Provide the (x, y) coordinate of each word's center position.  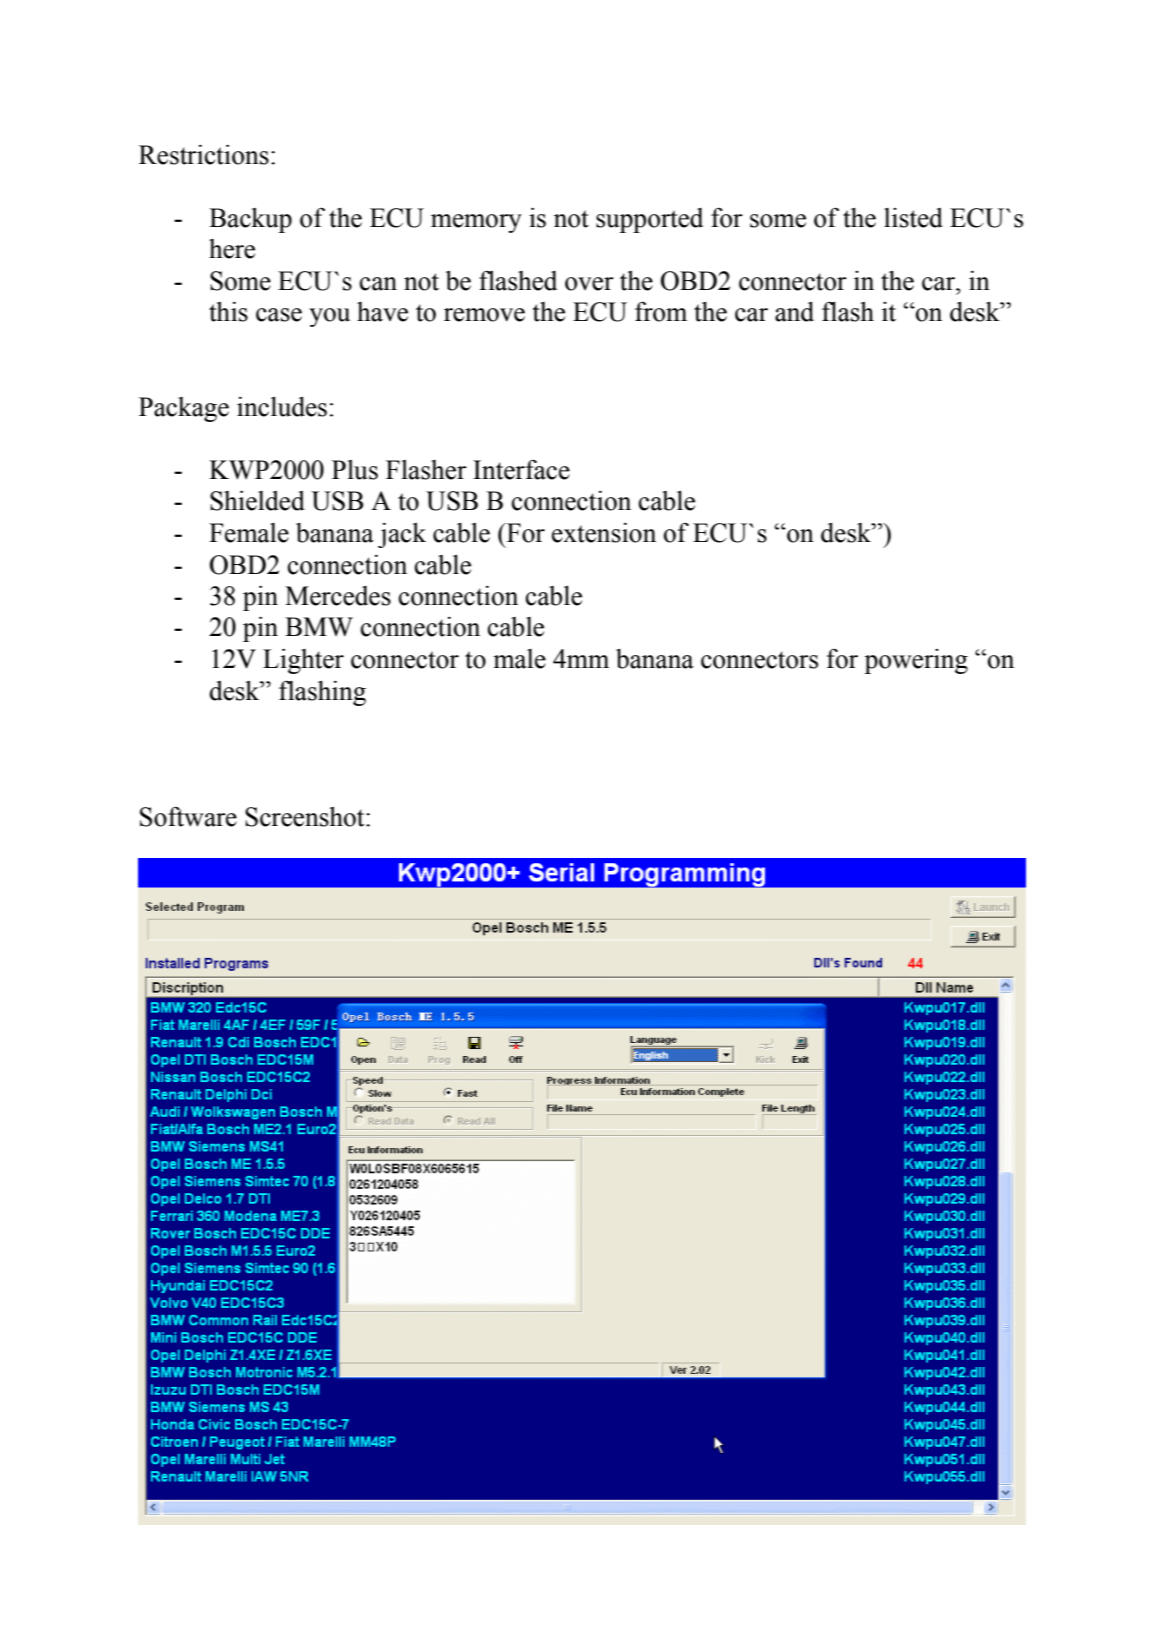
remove (484, 315)
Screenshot (306, 817)
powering (916, 661)
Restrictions (204, 155)
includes (282, 407)
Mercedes (338, 596)
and (794, 312)
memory (476, 223)
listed (913, 218)
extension (604, 533)
